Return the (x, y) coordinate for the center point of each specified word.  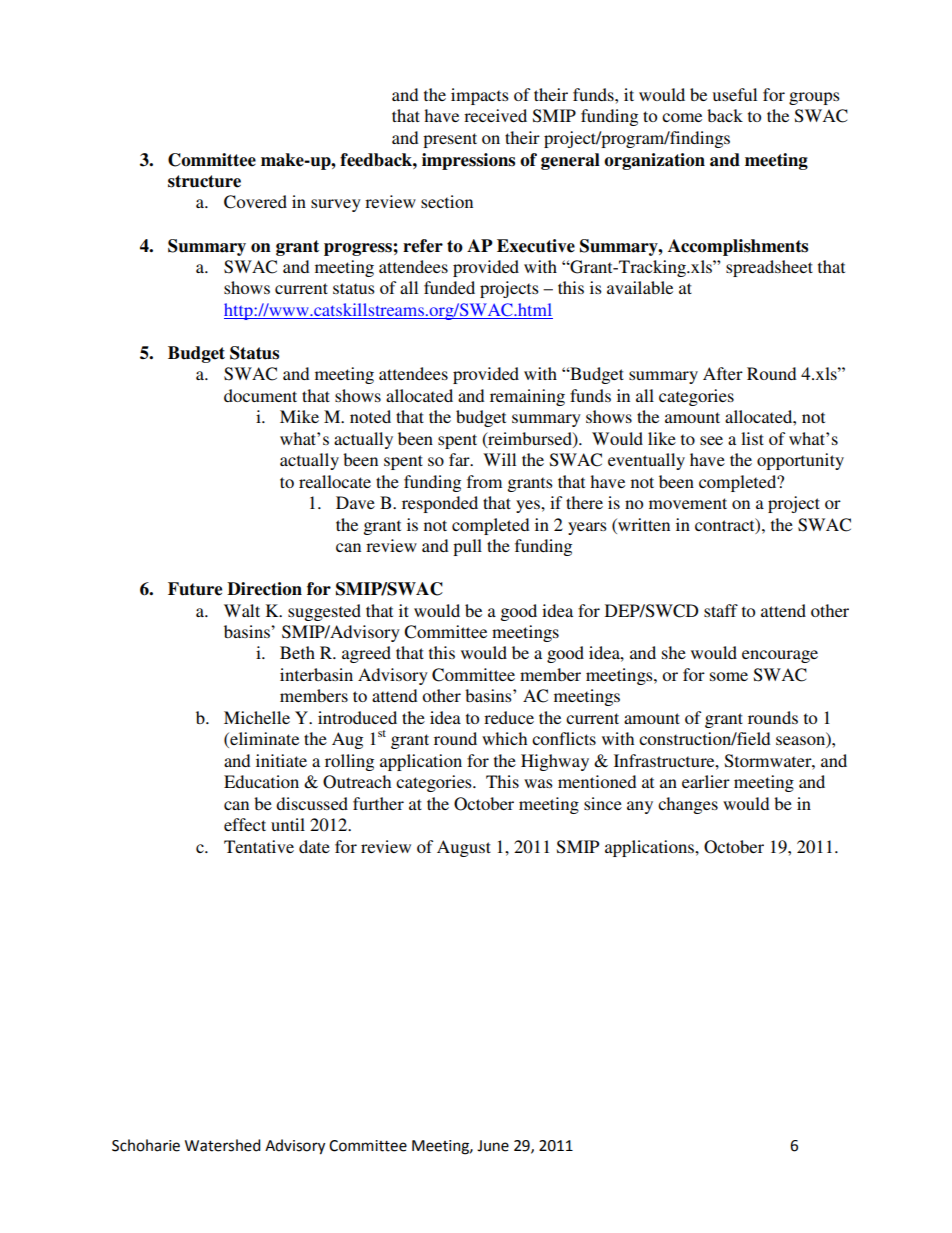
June (493, 1146)
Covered (255, 202)
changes (688, 805)
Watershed (222, 1145)
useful (735, 94)
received (495, 115)
